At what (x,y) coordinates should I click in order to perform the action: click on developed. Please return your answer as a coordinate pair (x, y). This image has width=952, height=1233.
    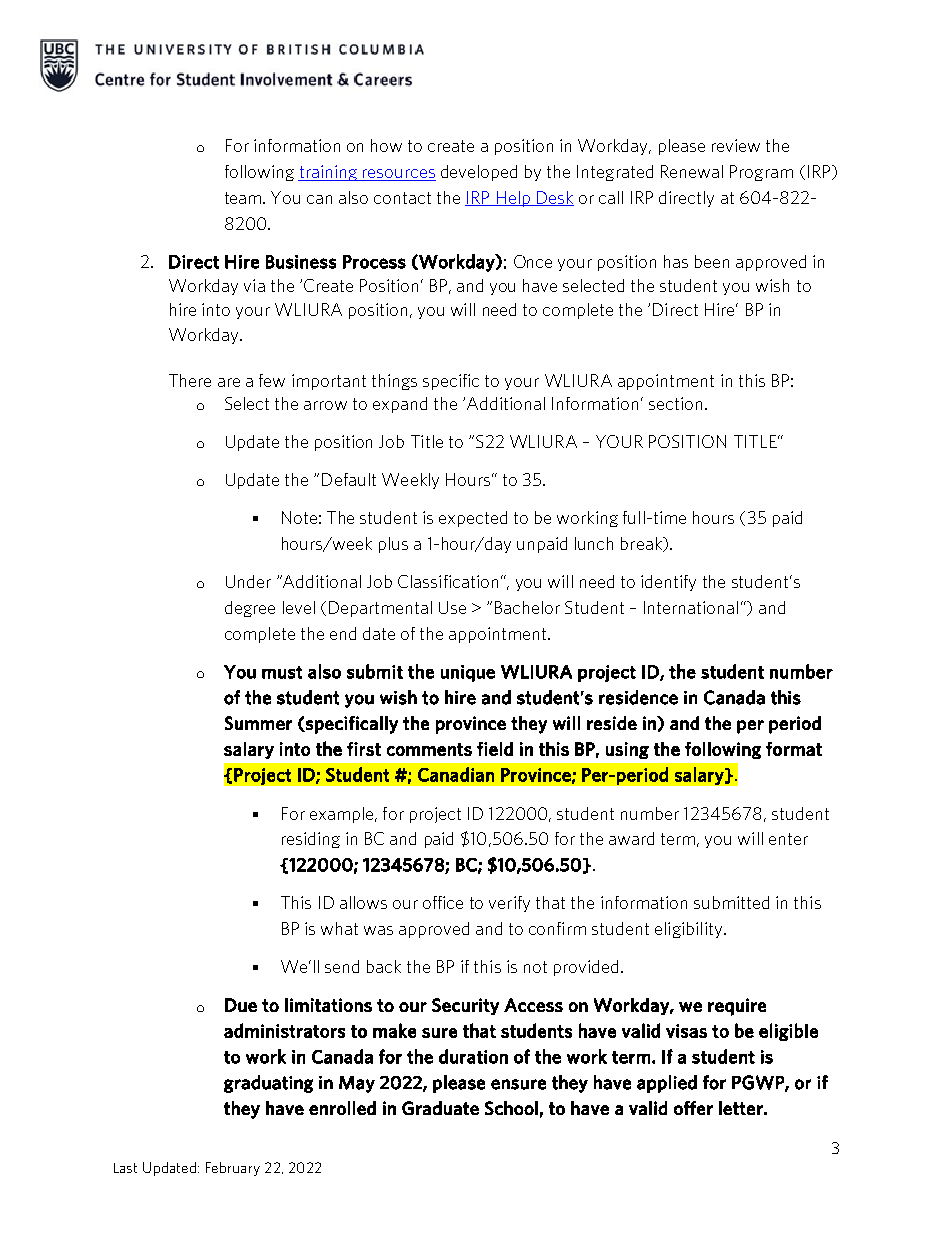
    Looking at the image, I should click on (479, 173).
